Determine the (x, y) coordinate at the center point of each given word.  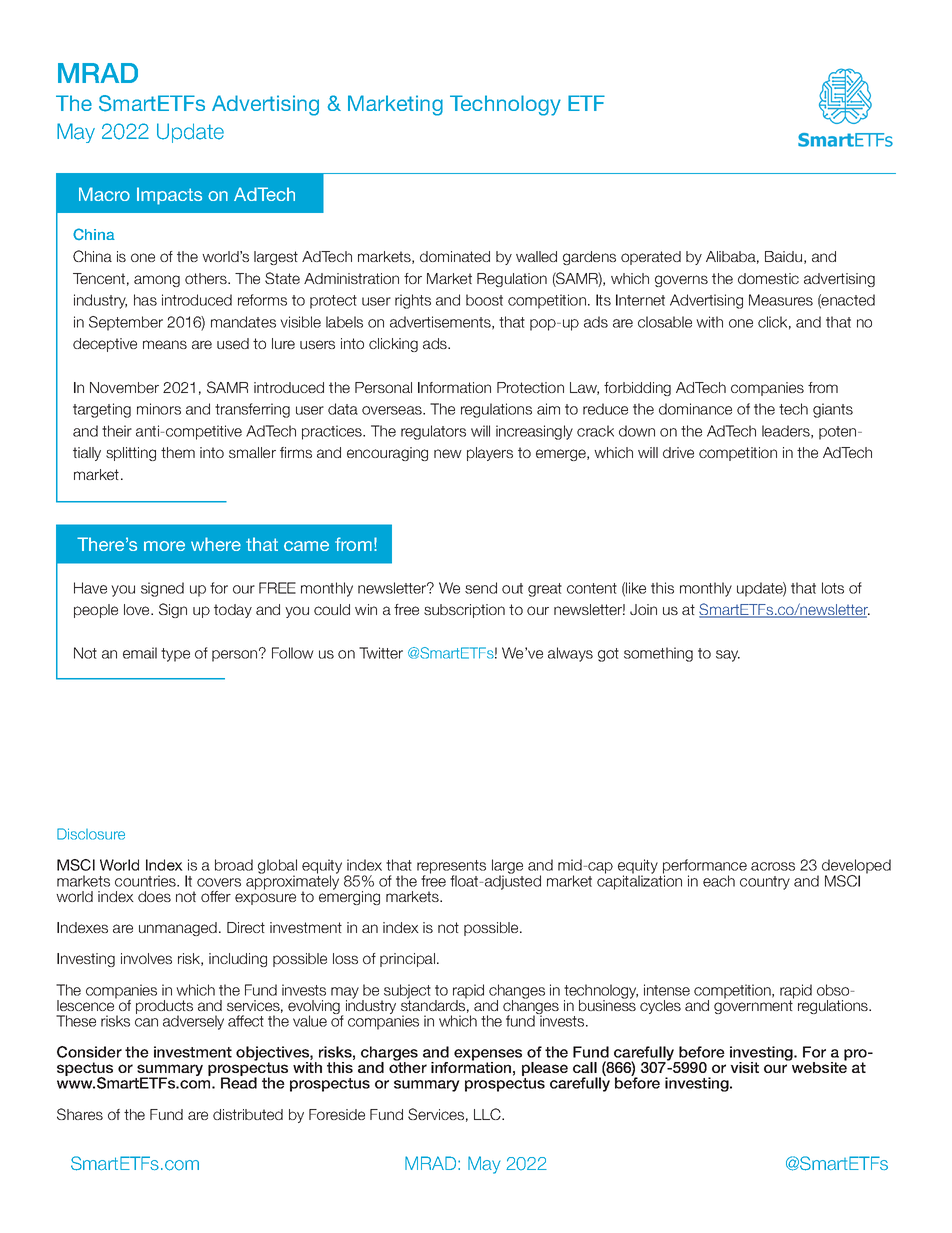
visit (744, 1067)
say (728, 656)
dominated (455, 256)
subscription (464, 611)
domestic (768, 278)
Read (239, 1082)
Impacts (169, 196)
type (175, 655)
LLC (488, 1114)
